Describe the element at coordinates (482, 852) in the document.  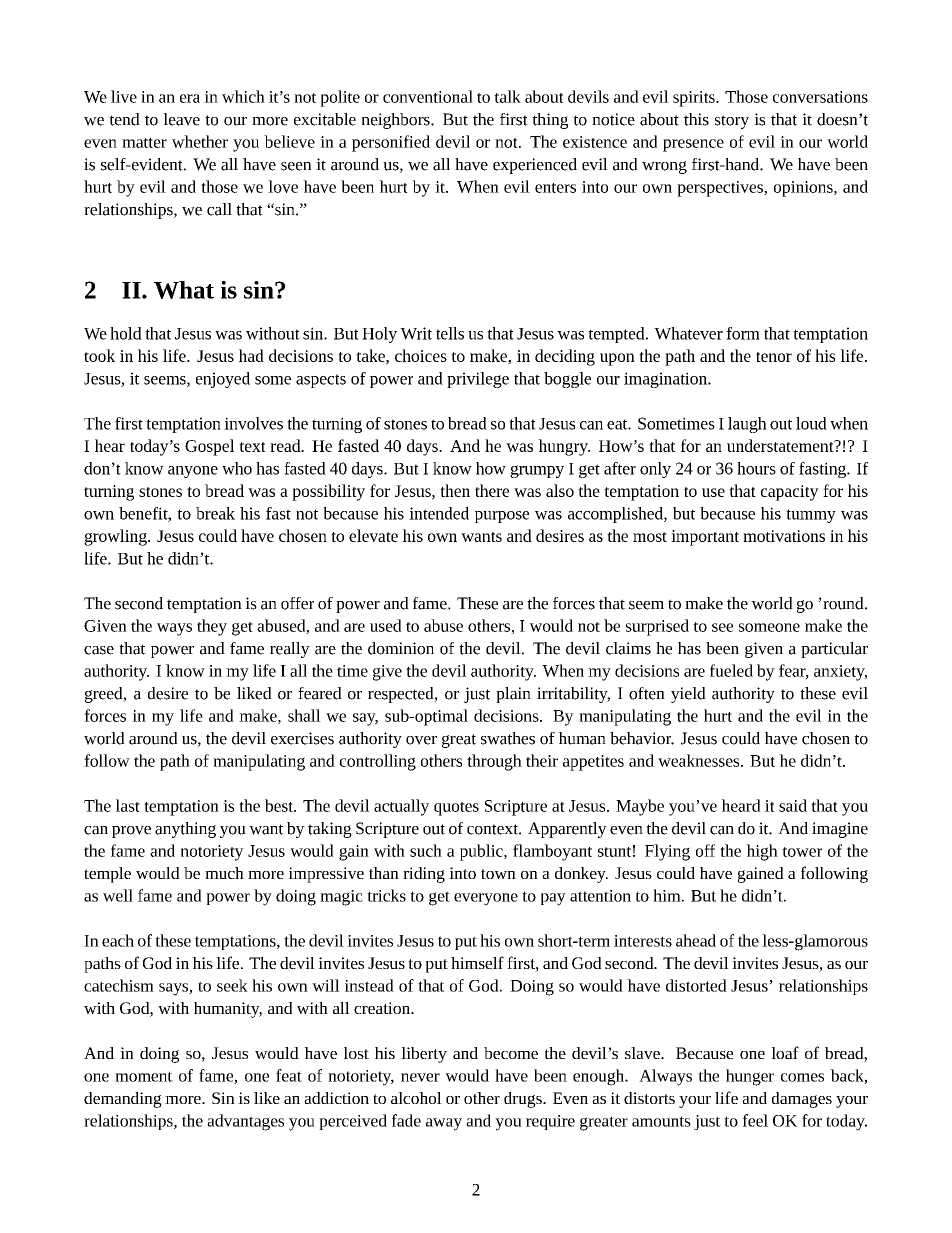
I see `public` at that location.
